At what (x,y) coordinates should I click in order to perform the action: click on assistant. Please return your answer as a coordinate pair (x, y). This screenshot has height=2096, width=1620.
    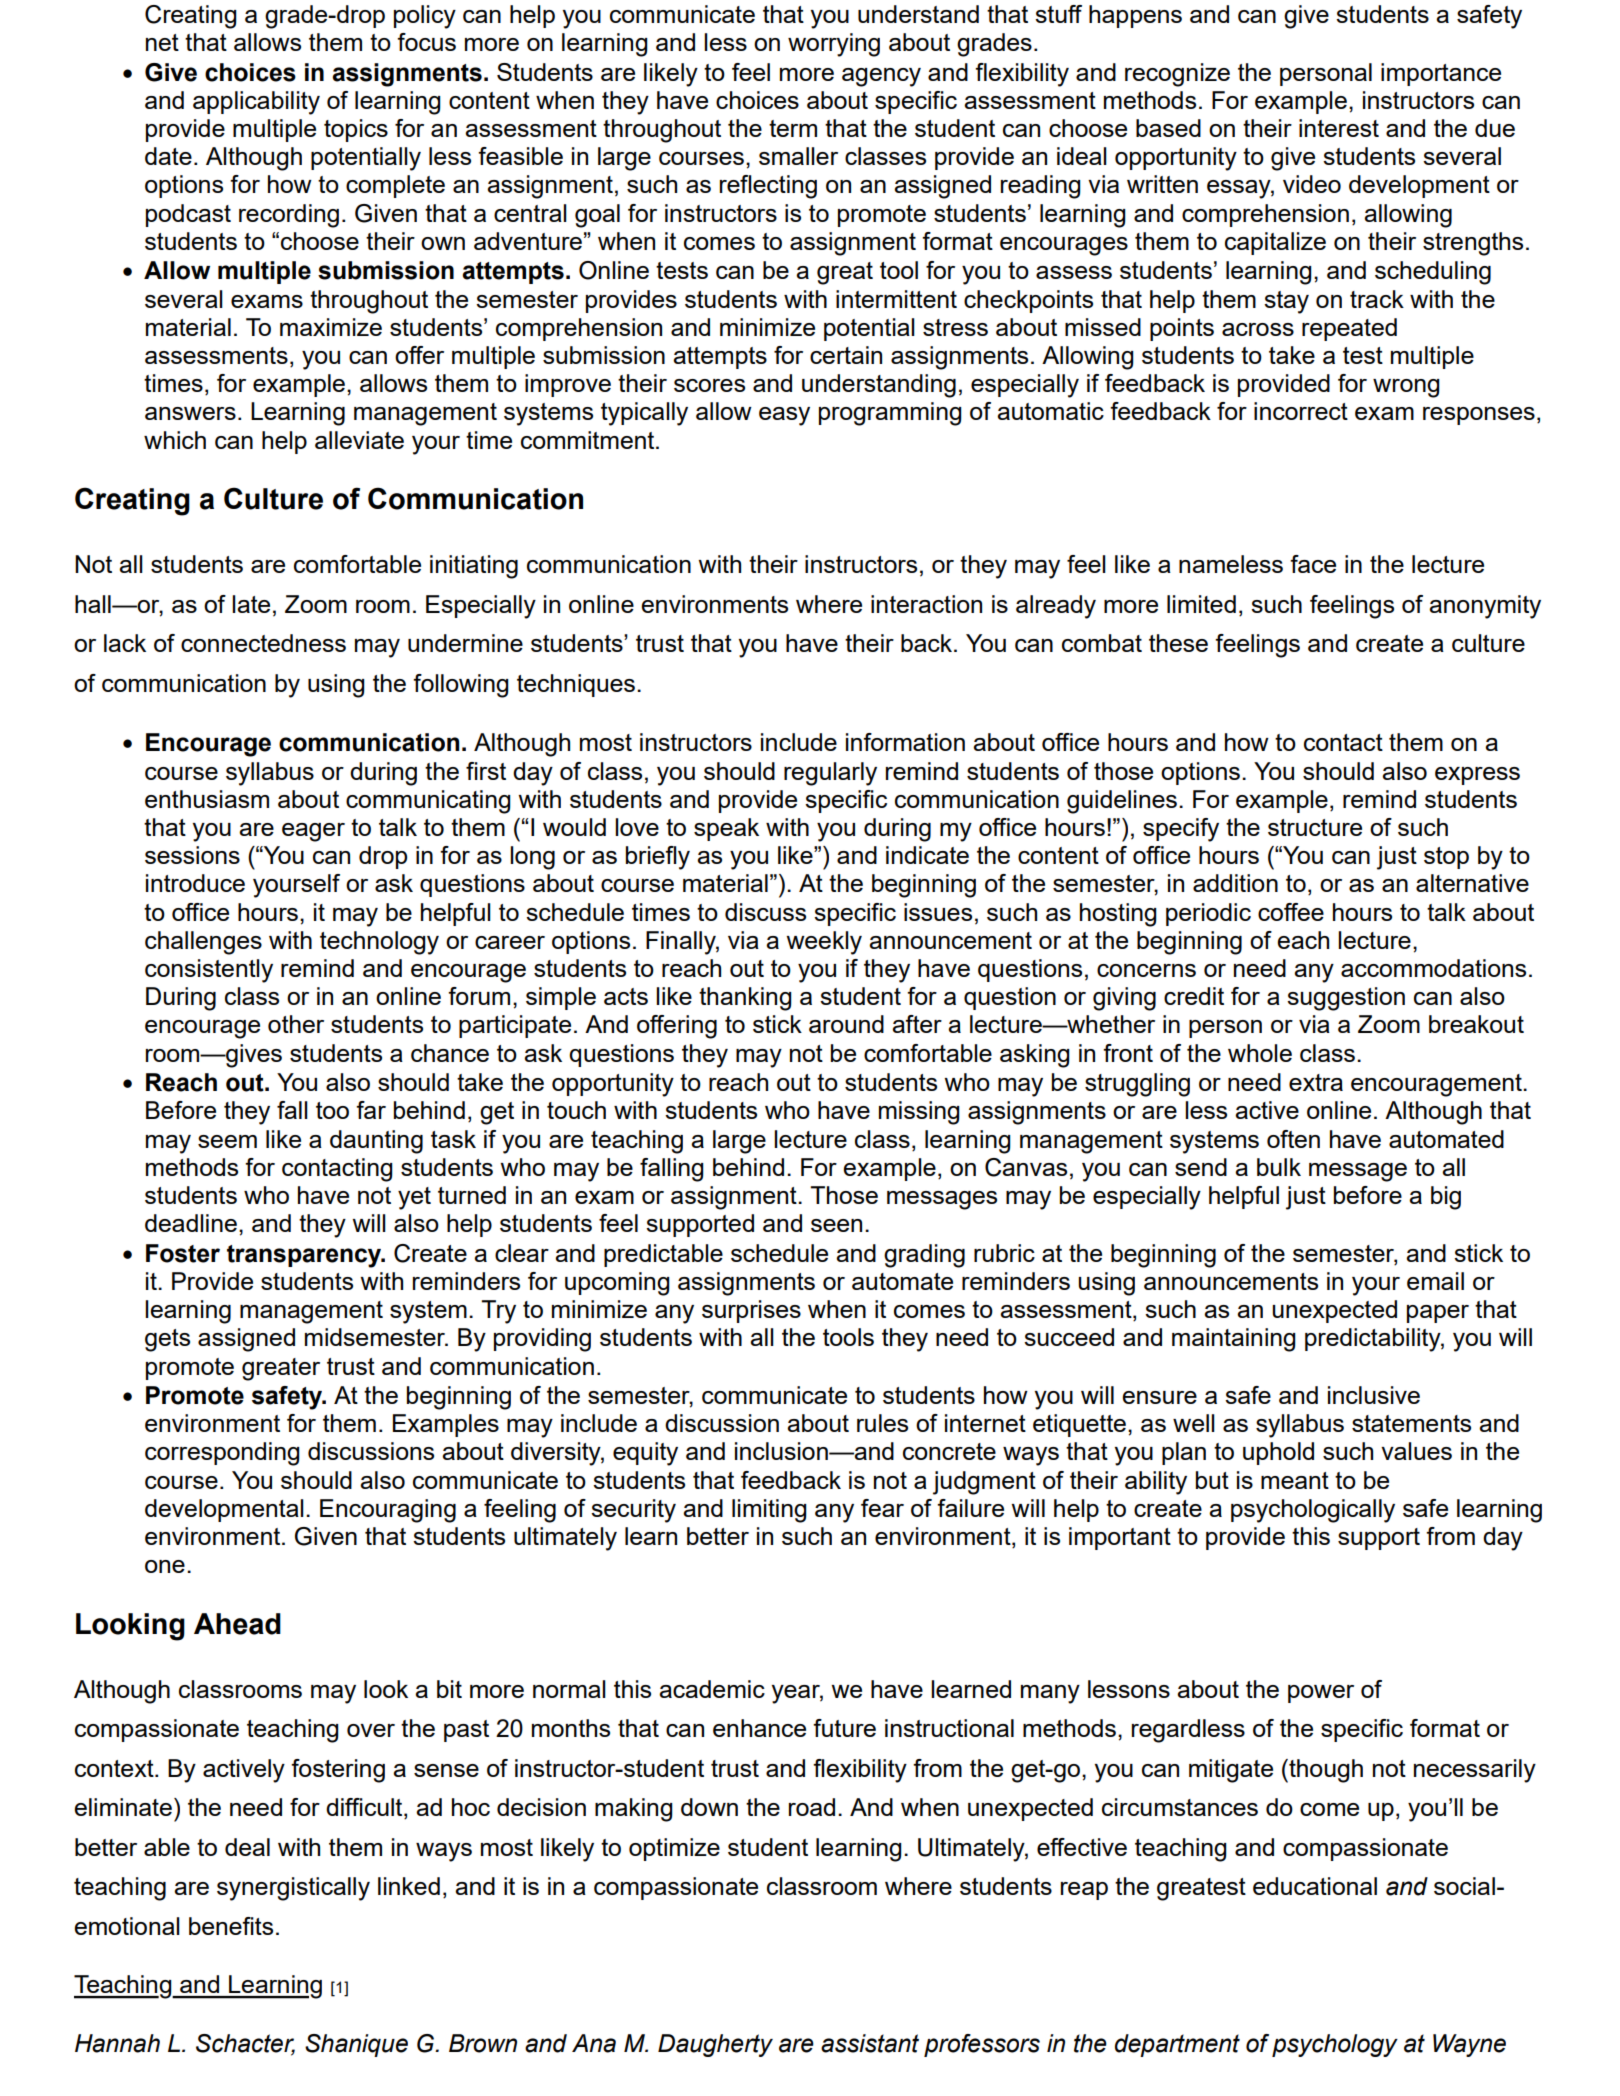
    Looking at the image, I should click on (870, 2043).
